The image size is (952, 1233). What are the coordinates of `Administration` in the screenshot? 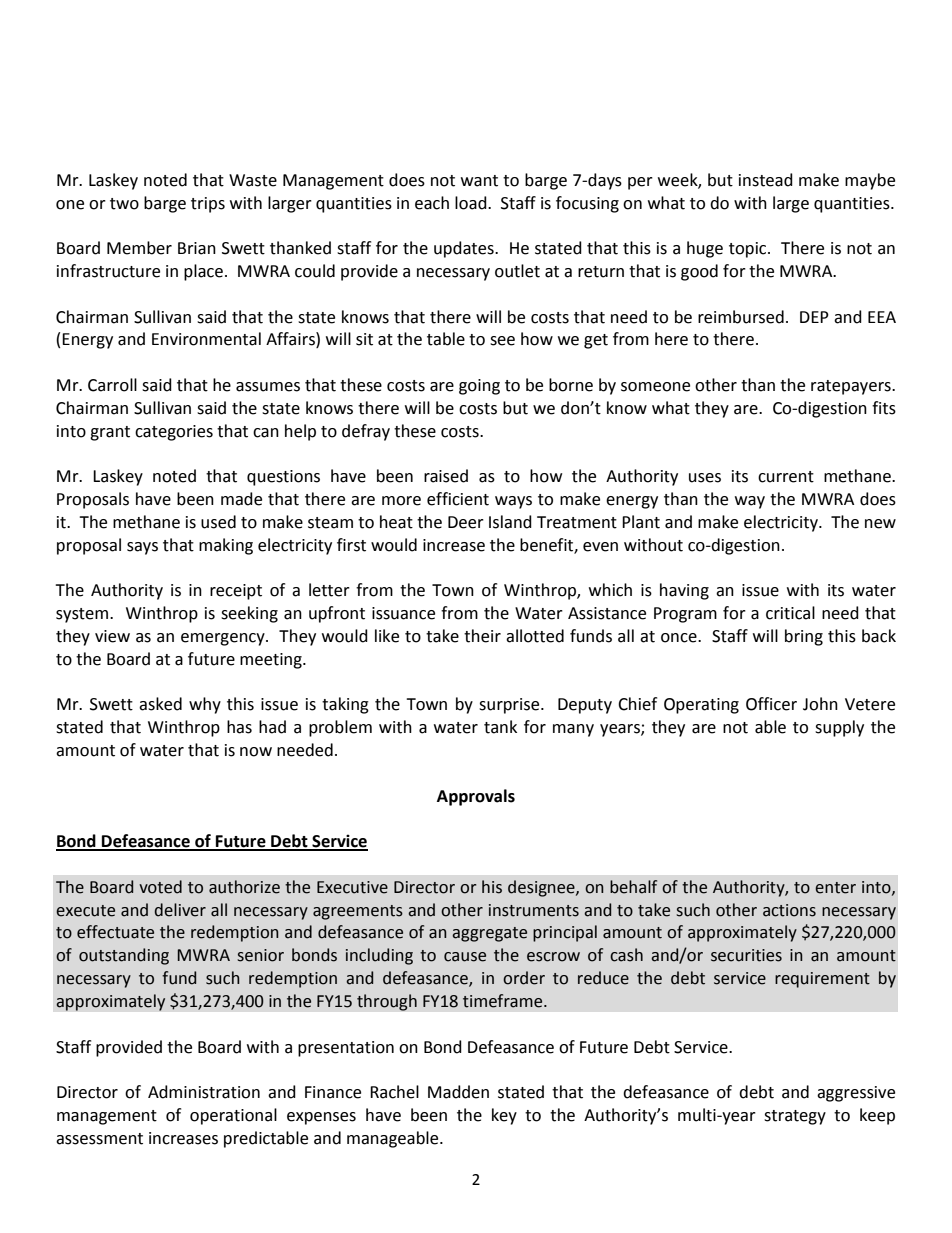 It's located at (204, 1092).
